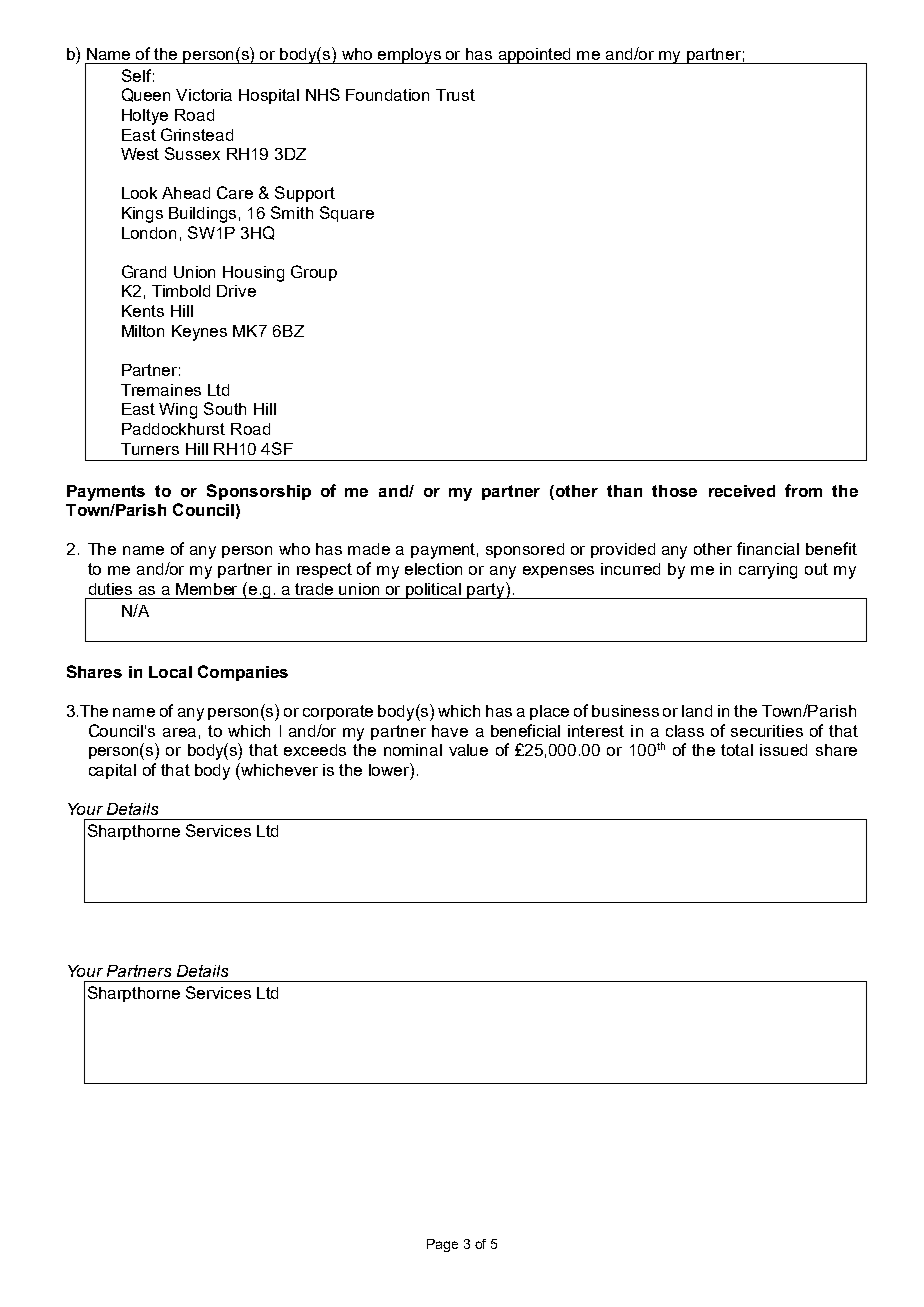  I want to click on Victoria, so click(204, 95).
